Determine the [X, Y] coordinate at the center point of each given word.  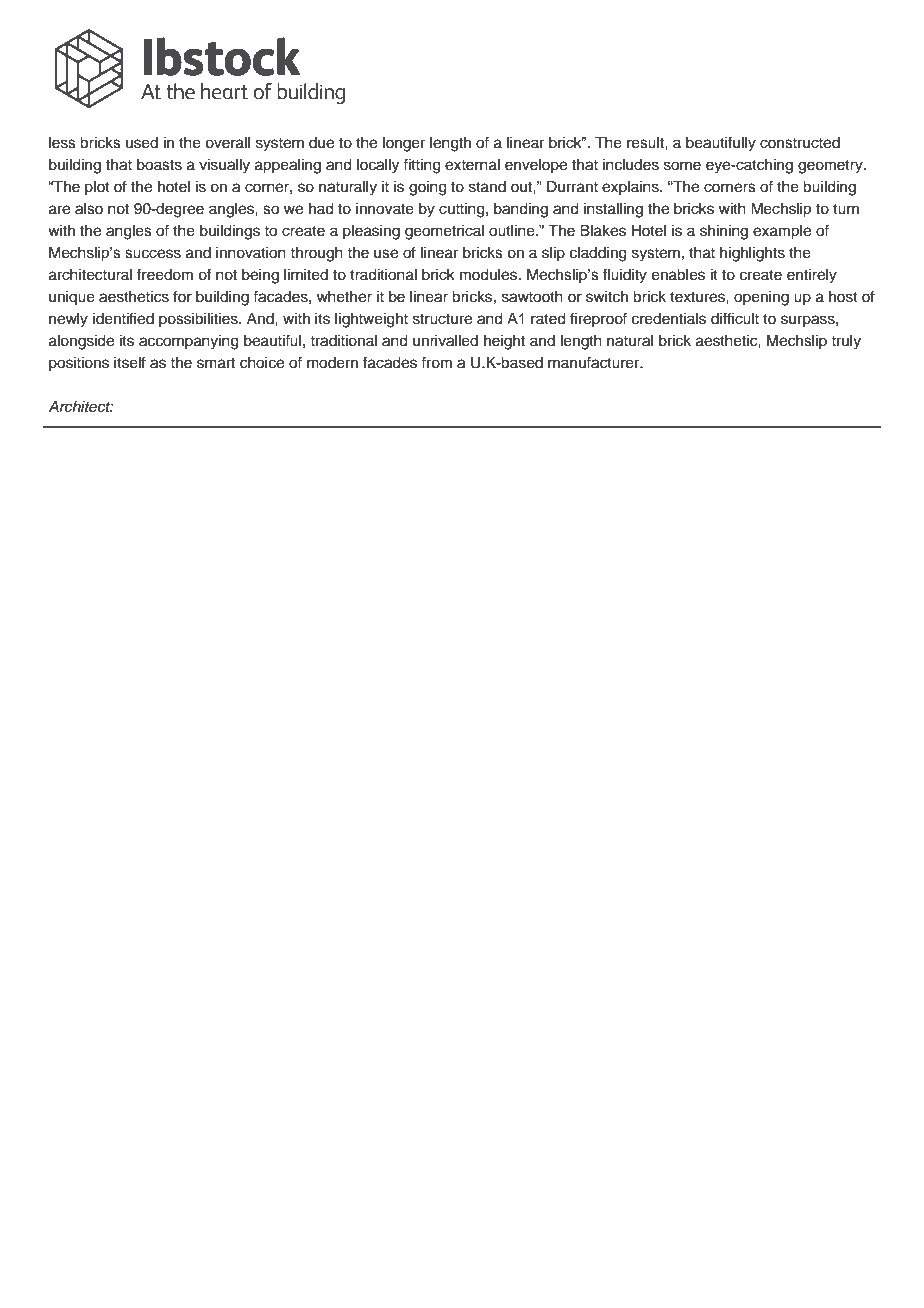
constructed [800, 143]
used [142, 143]
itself [130, 362]
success [153, 254]
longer [404, 144]
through [316, 254]
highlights [752, 254]
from [436, 362]
